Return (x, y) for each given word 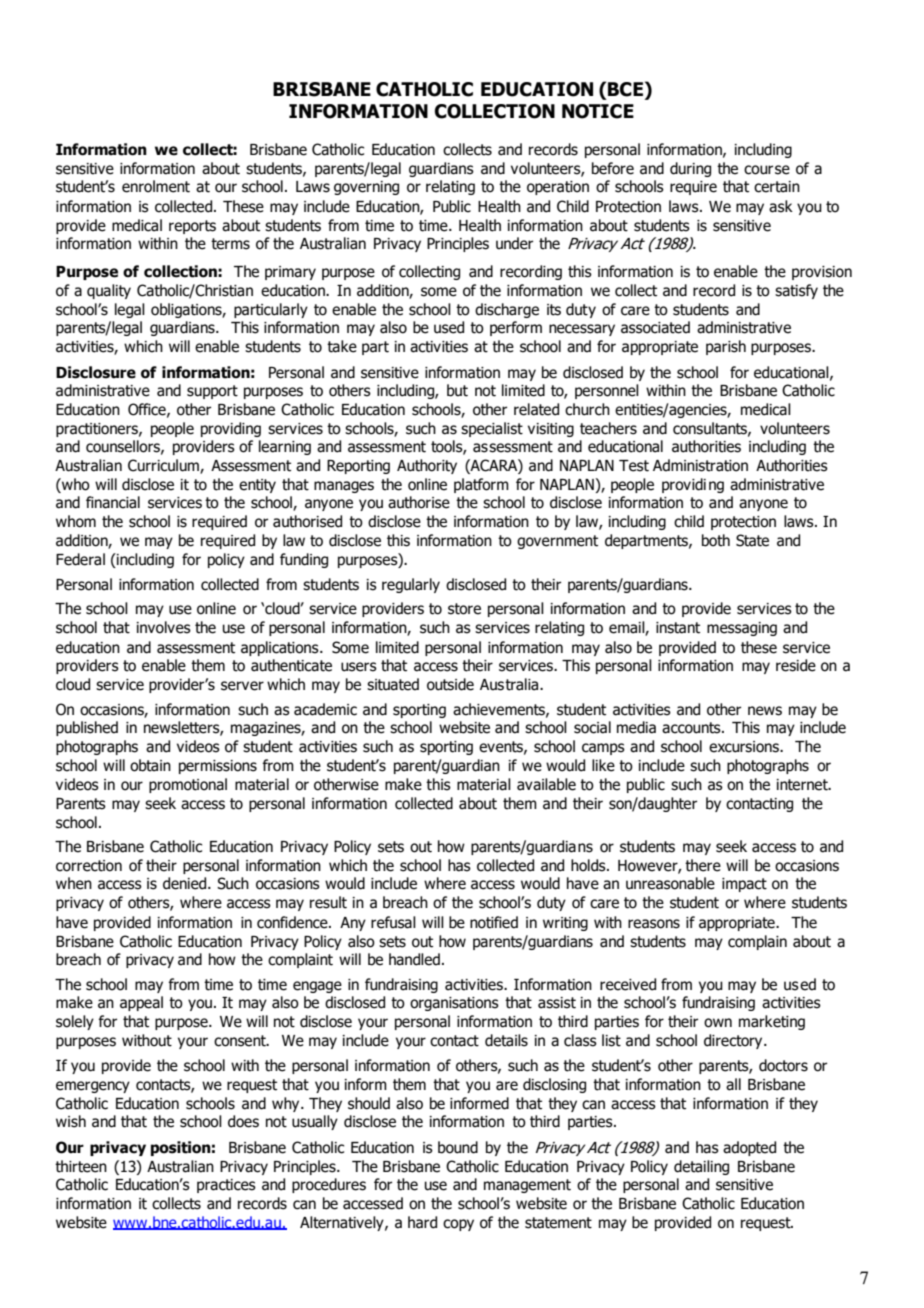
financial (113, 502)
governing (366, 188)
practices (226, 1186)
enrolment (156, 186)
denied (186, 883)
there (703, 865)
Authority (427, 466)
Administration (700, 465)
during (690, 169)
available (546, 784)
